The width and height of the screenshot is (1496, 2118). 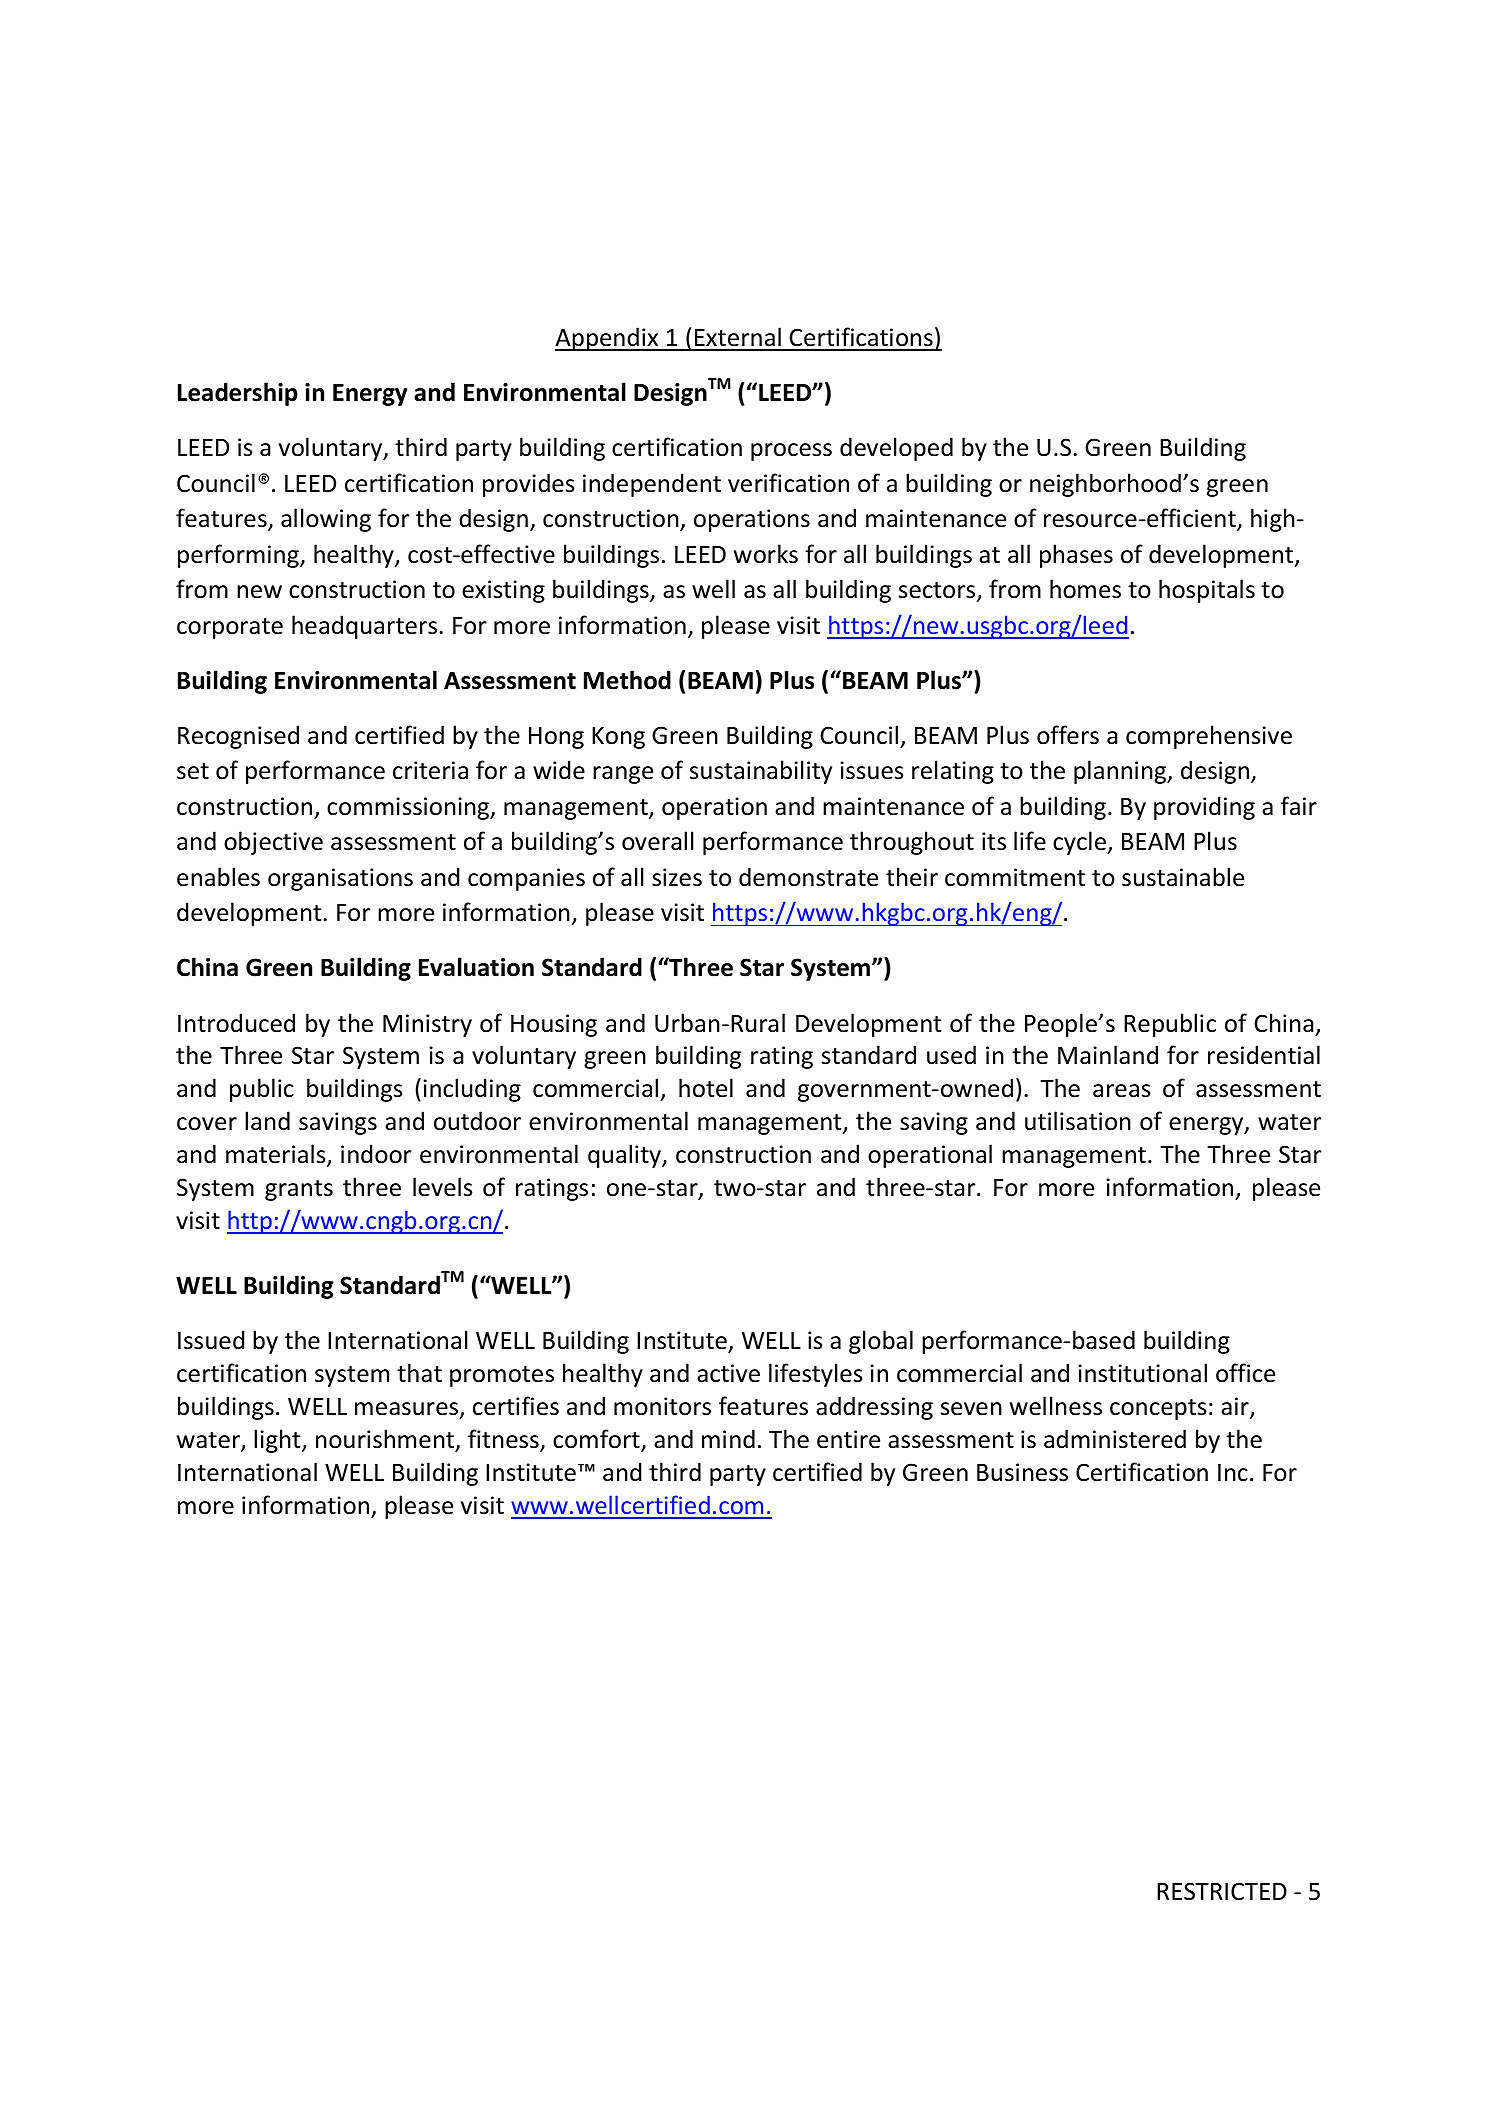 What do you see at coordinates (1076, 556) in the screenshot?
I see `phases` at bounding box center [1076, 556].
